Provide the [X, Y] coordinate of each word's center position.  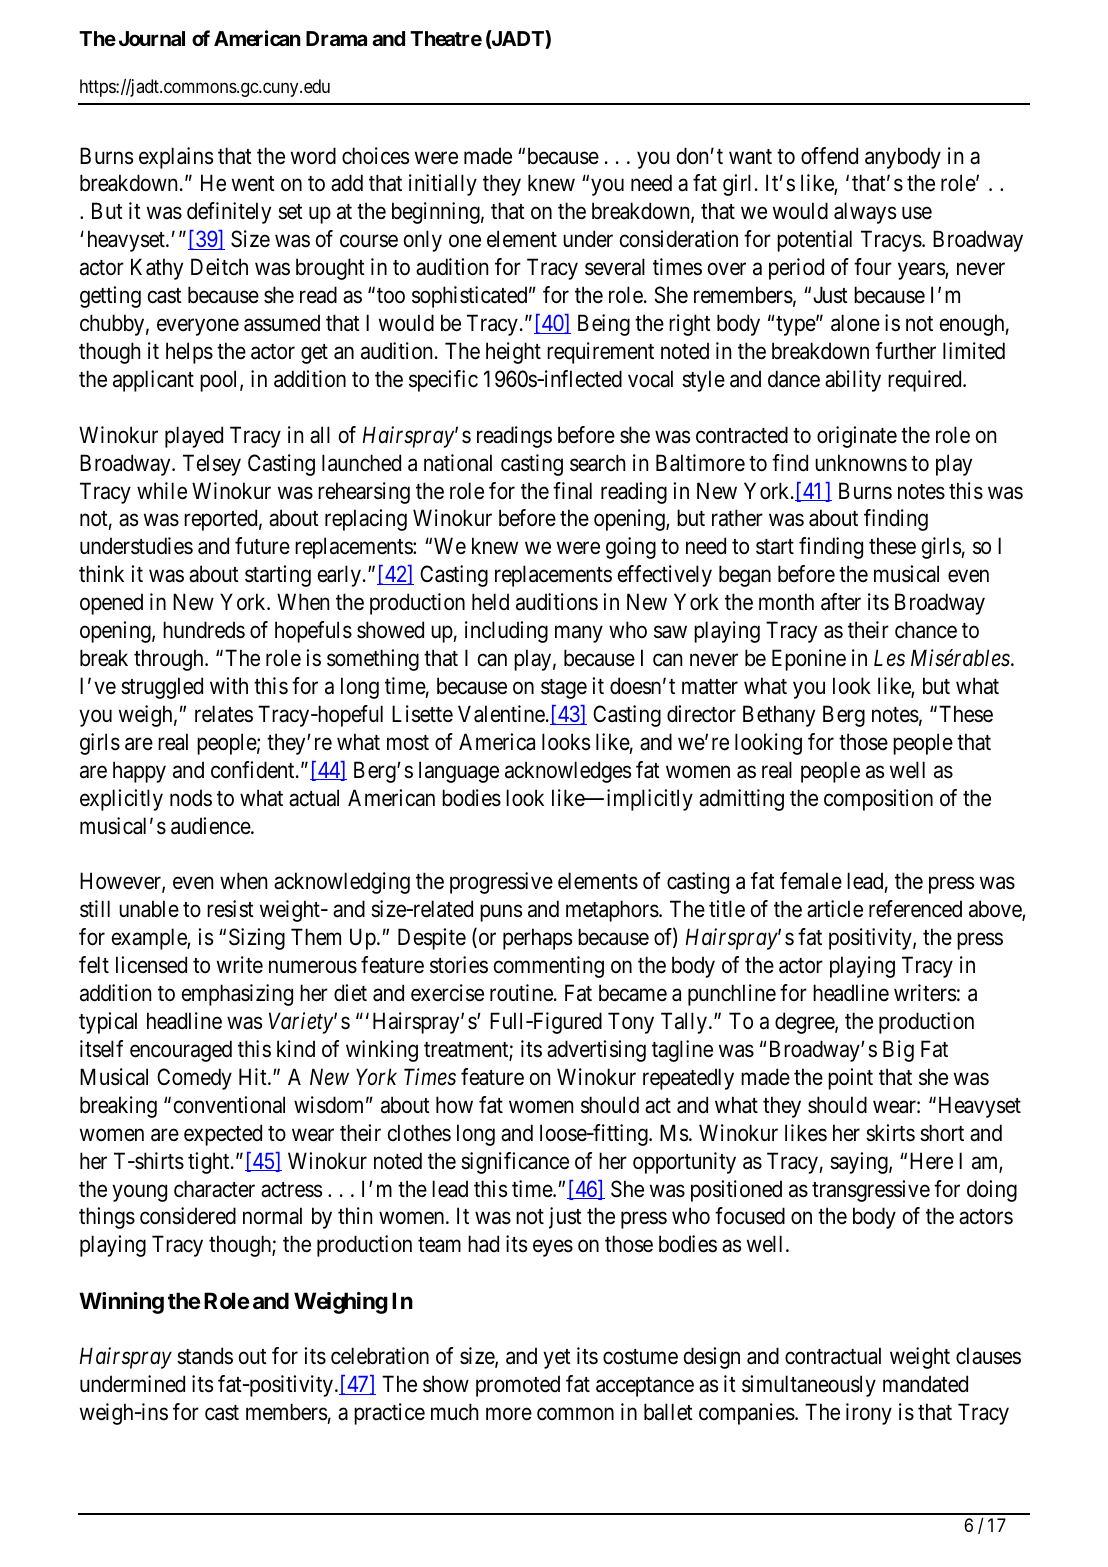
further [905, 351]
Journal [152, 38]
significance [515, 1163]
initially [443, 185]
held [490, 602]
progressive [501, 883]
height [513, 353]
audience [211, 826]
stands [205, 1356]
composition [878, 800]
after [841, 602]
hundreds [204, 630]
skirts [890, 1133]
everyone [198, 327]
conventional [229, 1105]
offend [829, 156]
